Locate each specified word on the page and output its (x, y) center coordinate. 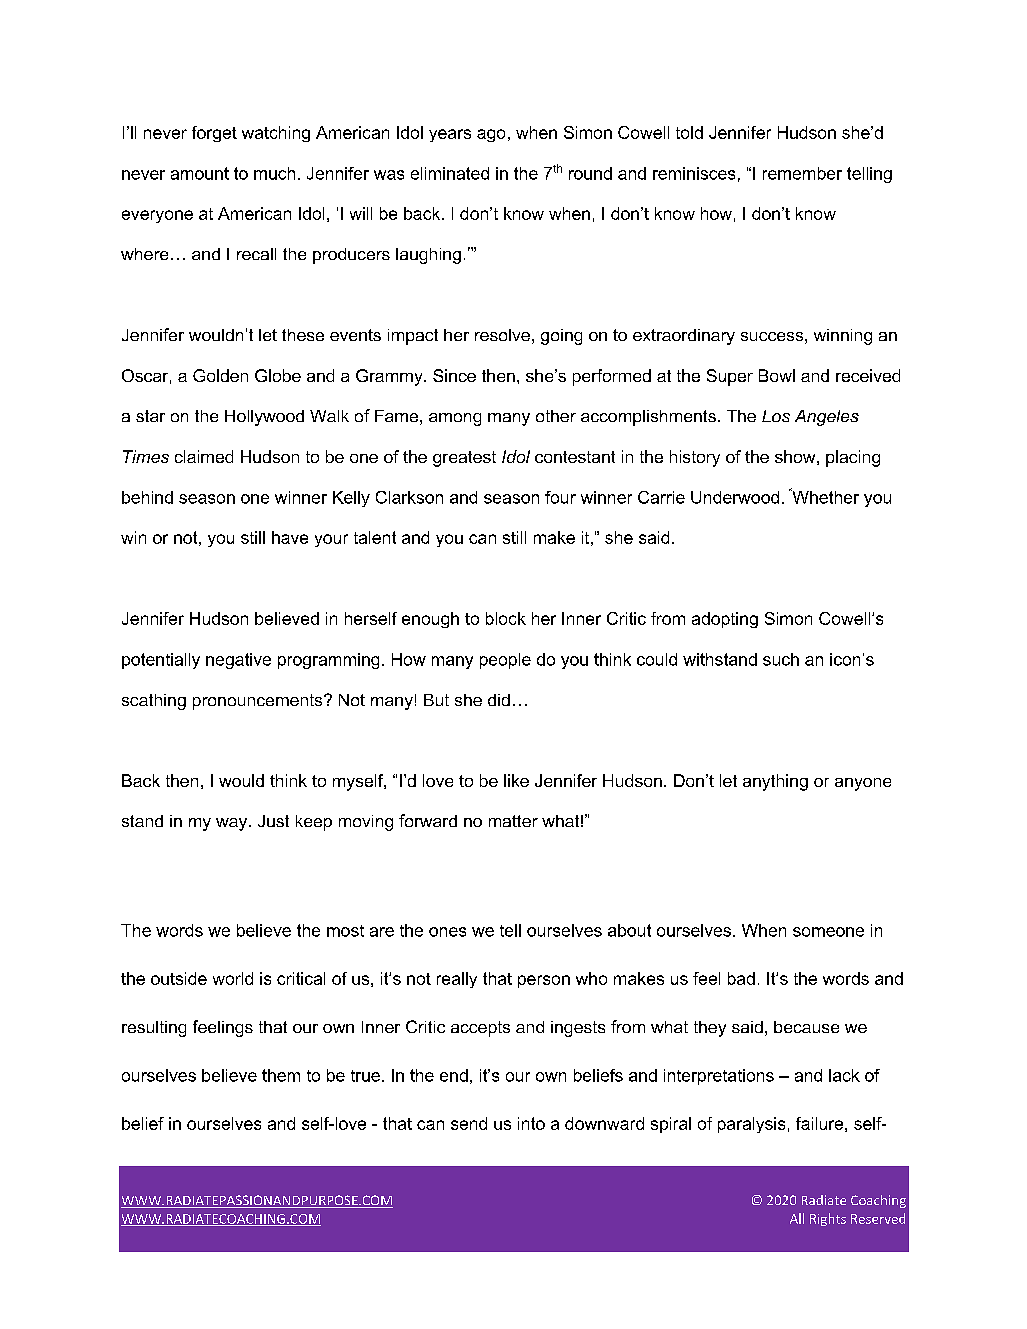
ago (491, 135)
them (281, 1075)
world (233, 978)
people (505, 661)
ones (447, 932)
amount (200, 173)
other (556, 416)
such (781, 659)
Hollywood (264, 418)
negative (238, 661)
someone (828, 932)
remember (802, 173)
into (531, 1123)
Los (776, 416)
